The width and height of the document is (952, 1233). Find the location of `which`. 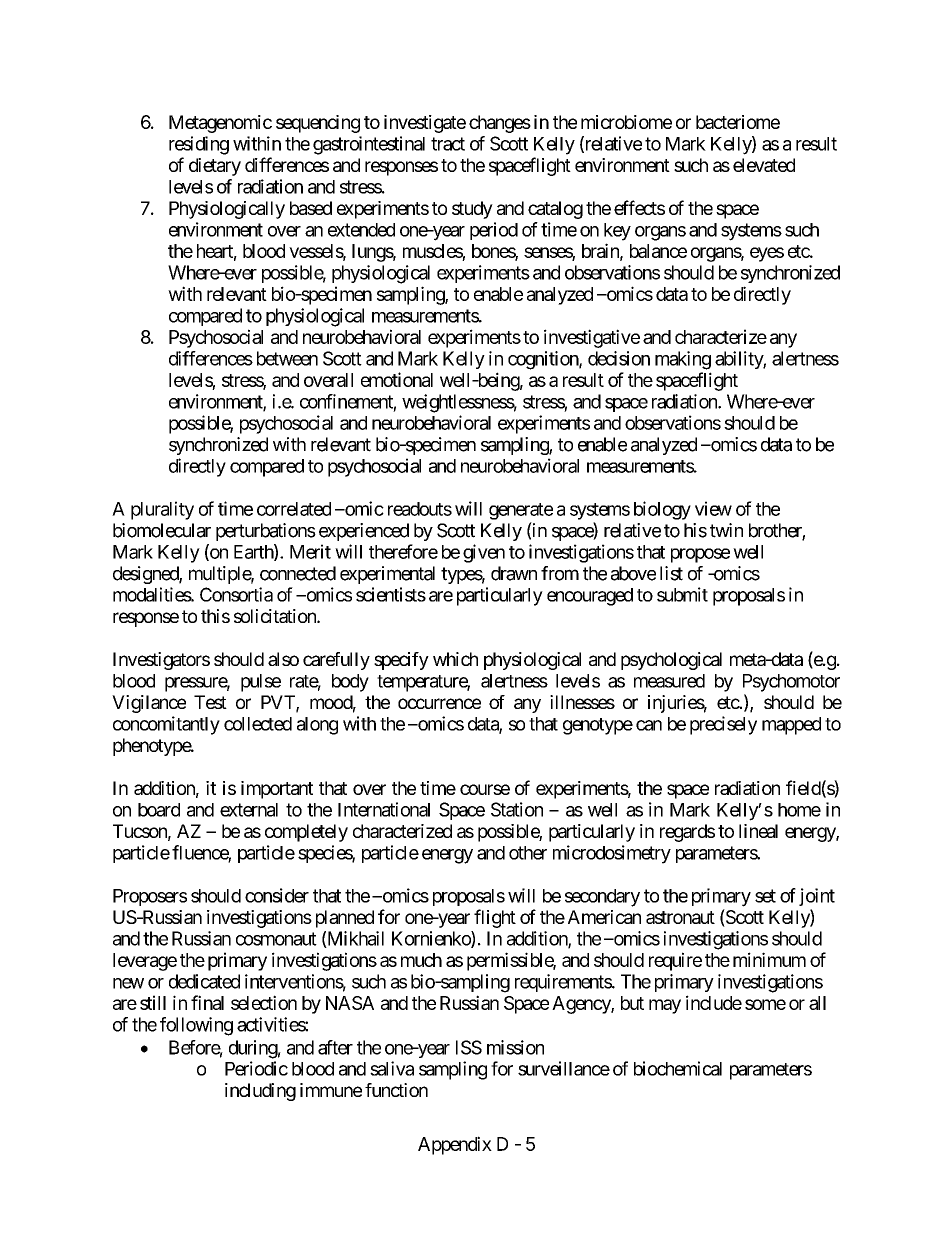

which is located at coordinates (455, 659).
